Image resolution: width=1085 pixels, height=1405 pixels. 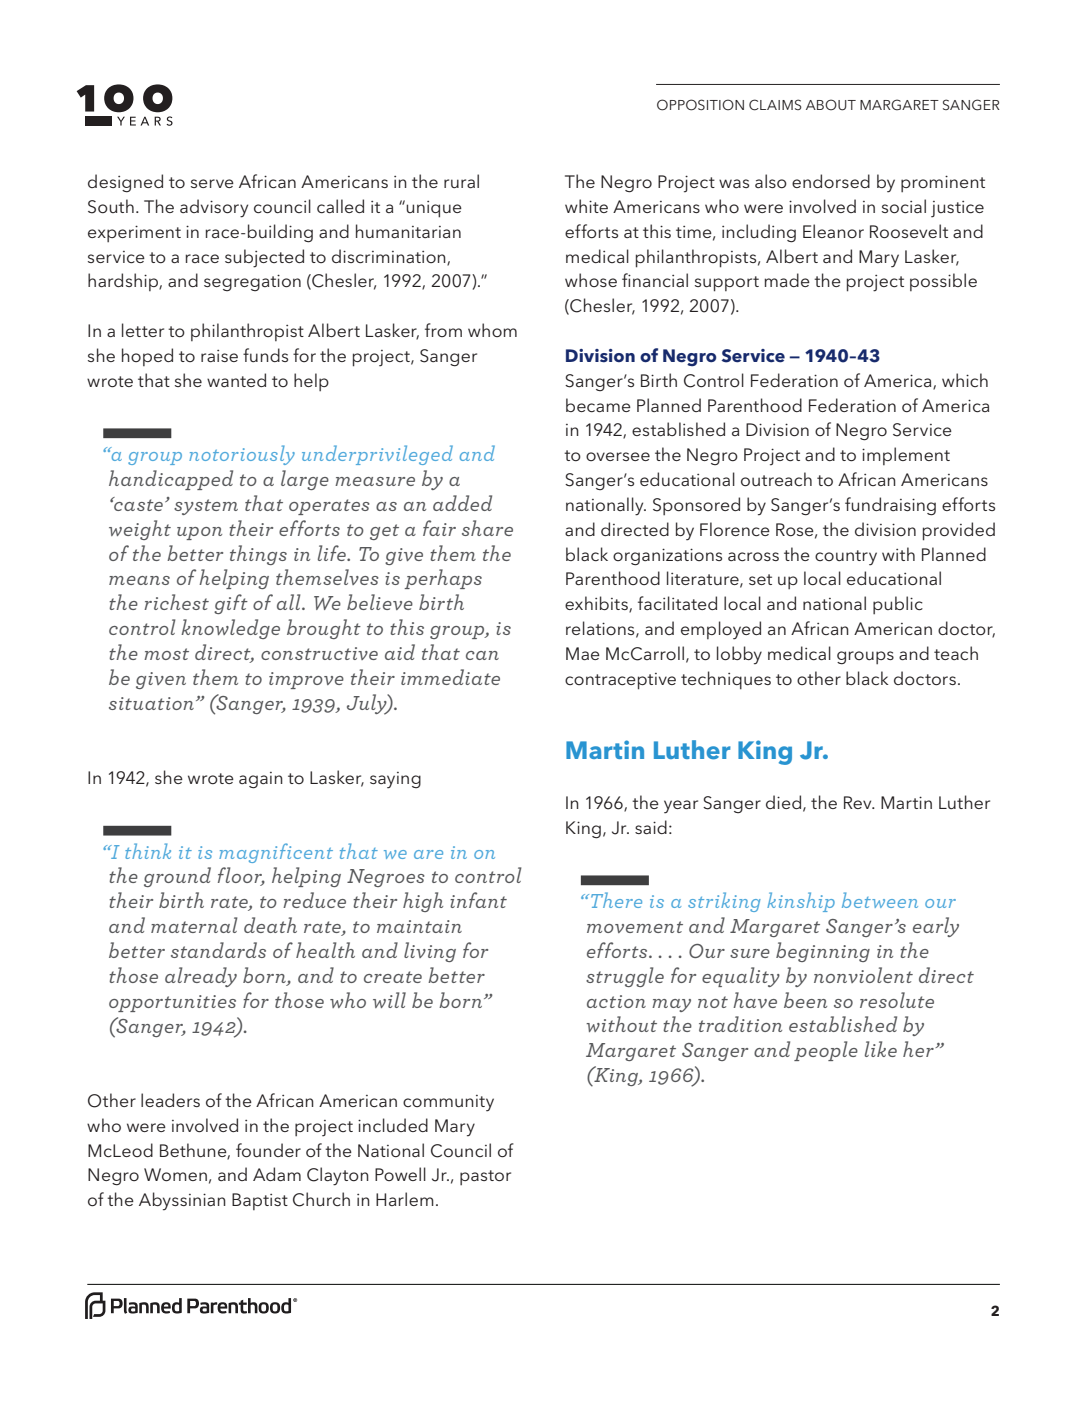 What do you see at coordinates (831, 105) in the screenshot?
I see `ABOUT` at bounding box center [831, 105].
